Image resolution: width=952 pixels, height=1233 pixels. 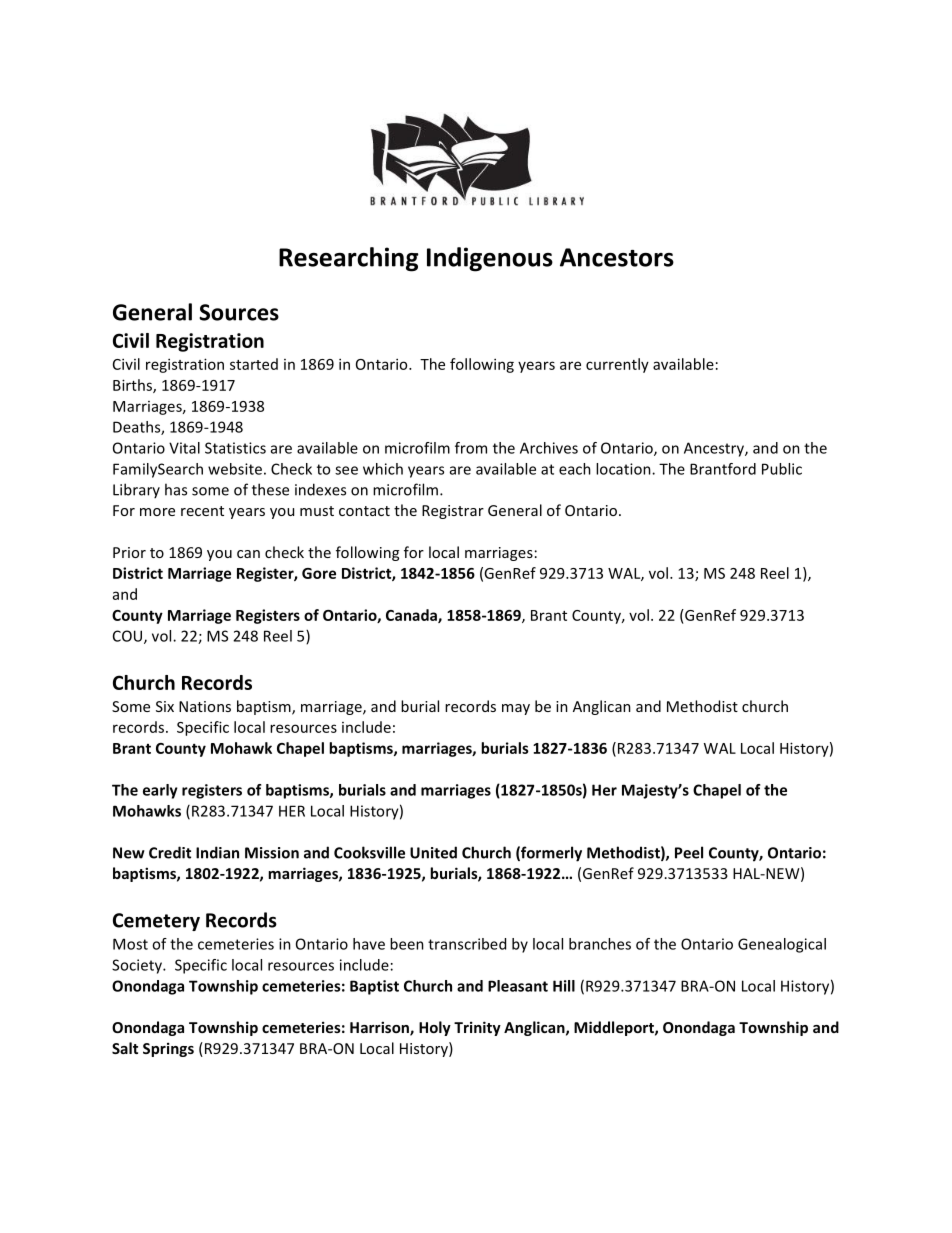 What do you see at coordinates (168, 1049) in the screenshot?
I see `Springs` at bounding box center [168, 1049].
